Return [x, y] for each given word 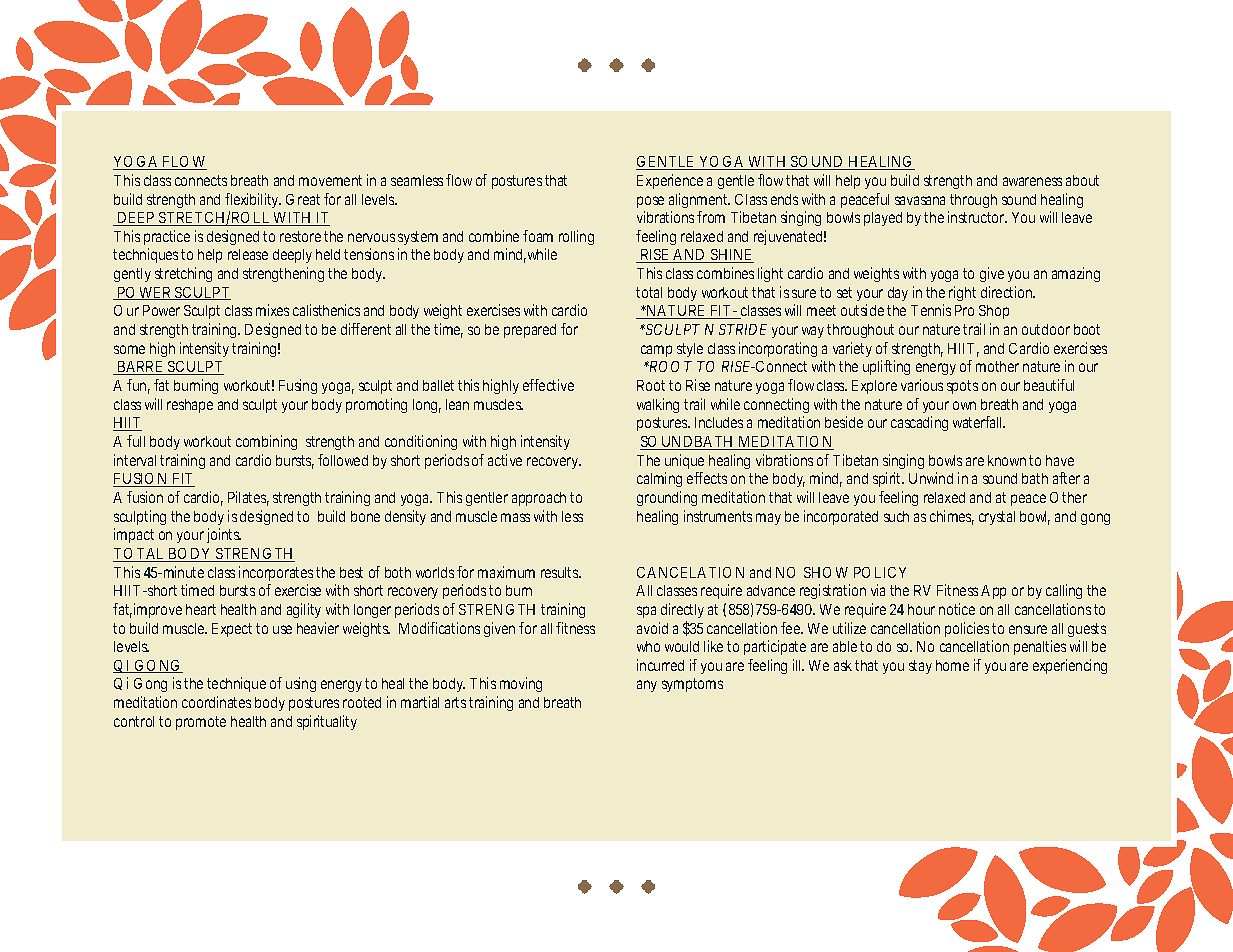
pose [650, 202]
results [561, 572]
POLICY [880, 572]
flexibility [253, 200]
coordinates [216, 702]
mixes [272, 310]
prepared [530, 331]
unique [684, 461]
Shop [994, 312]
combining [266, 442]
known [1007, 460]
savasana [920, 200]
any [647, 686]
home [952, 665]
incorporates [276, 573]
